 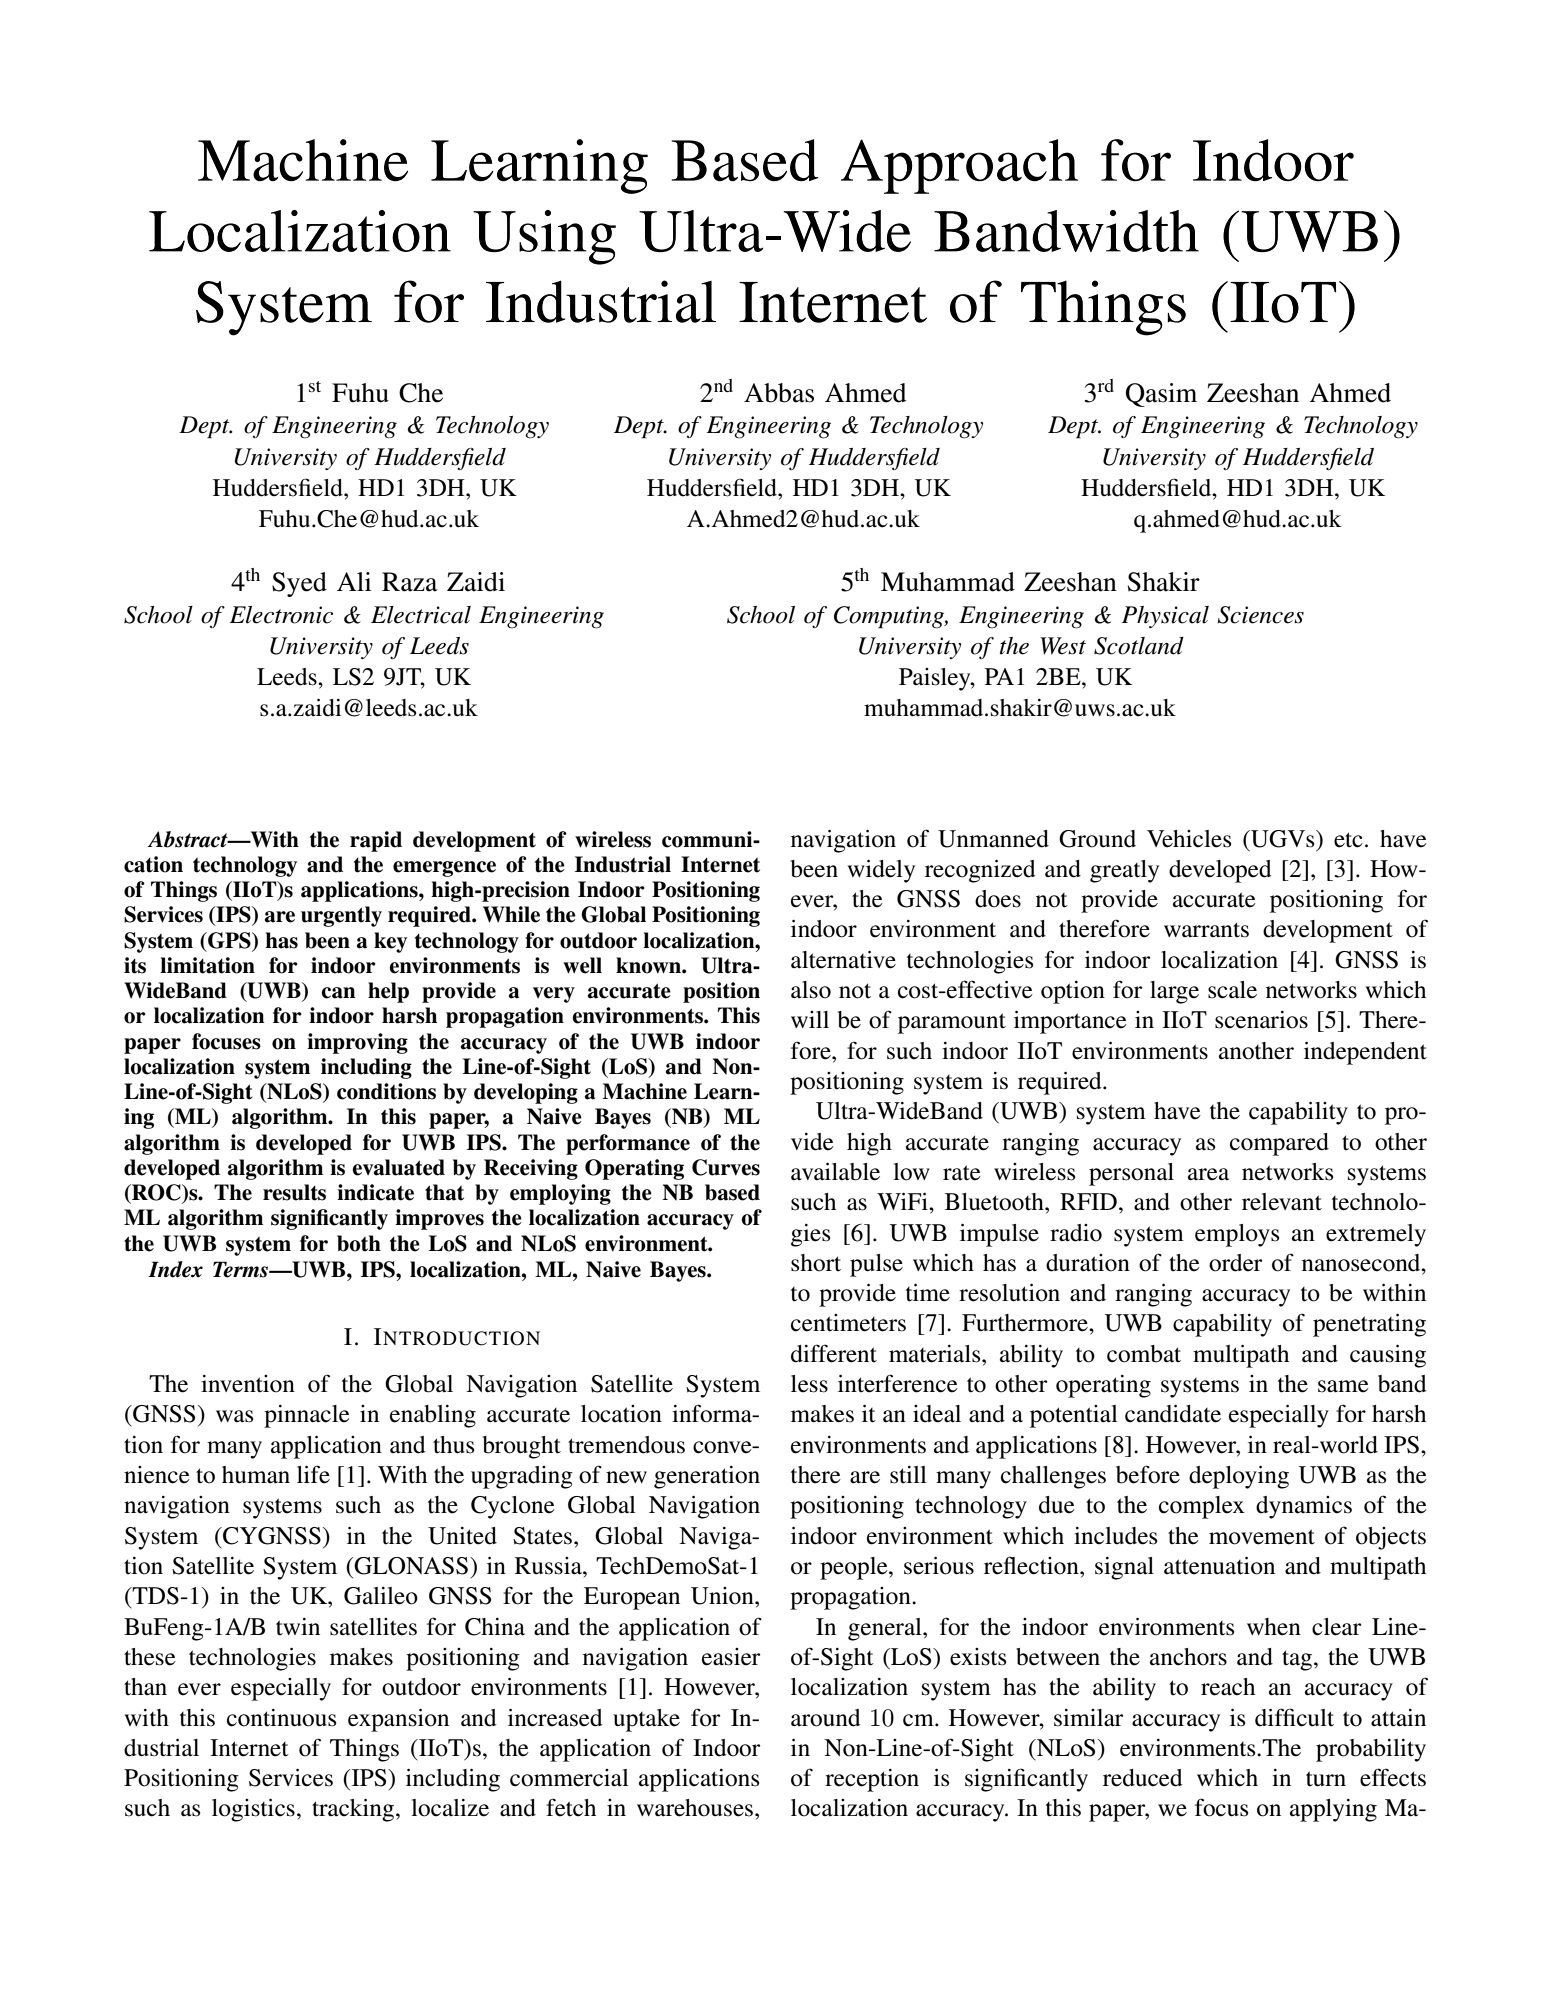 What do you see at coordinates (1161, 395) in the document?
I see `Qasim` at bounding box center [1161, 395].
